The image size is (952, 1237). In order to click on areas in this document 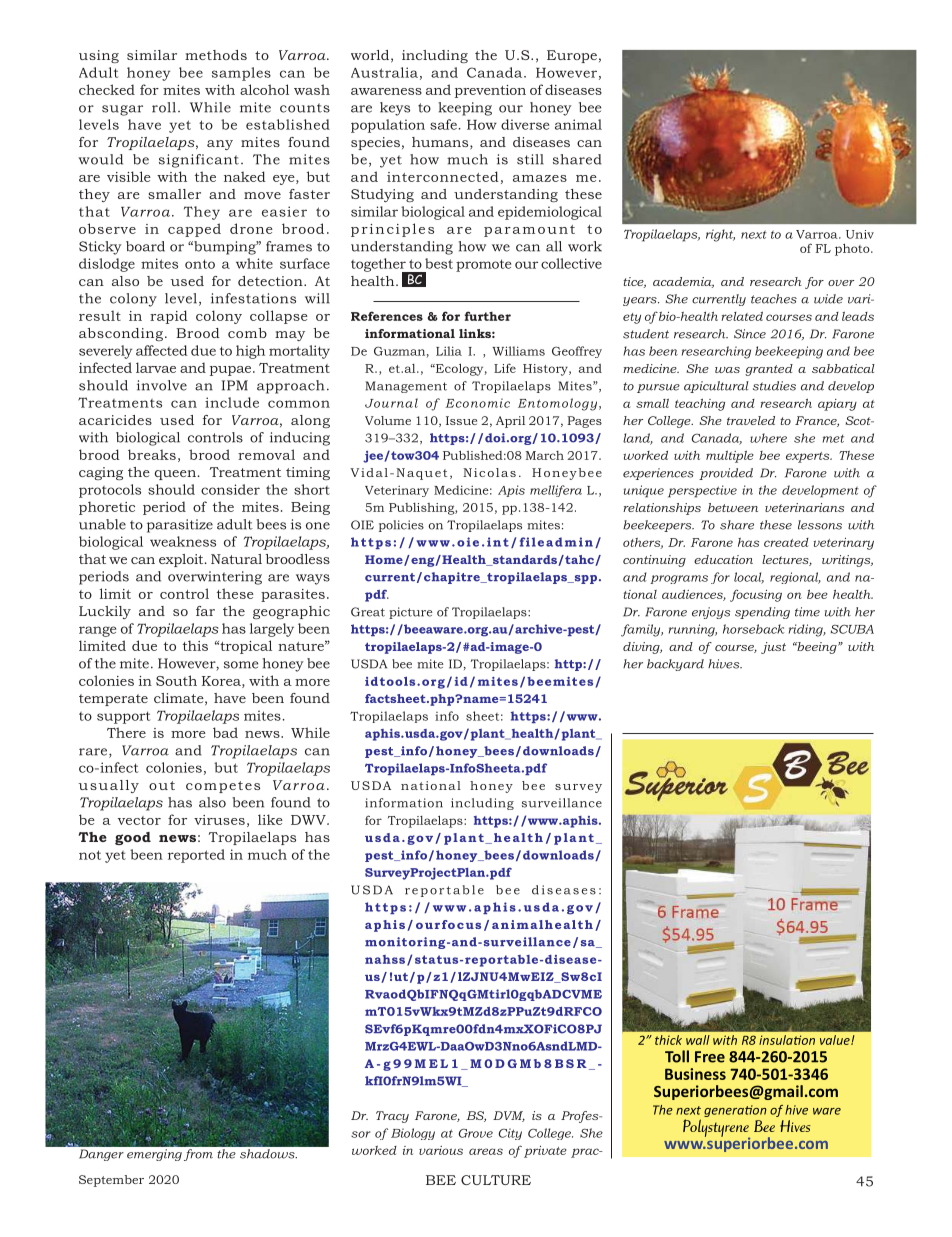, I will do `click(486, 1151)`.
